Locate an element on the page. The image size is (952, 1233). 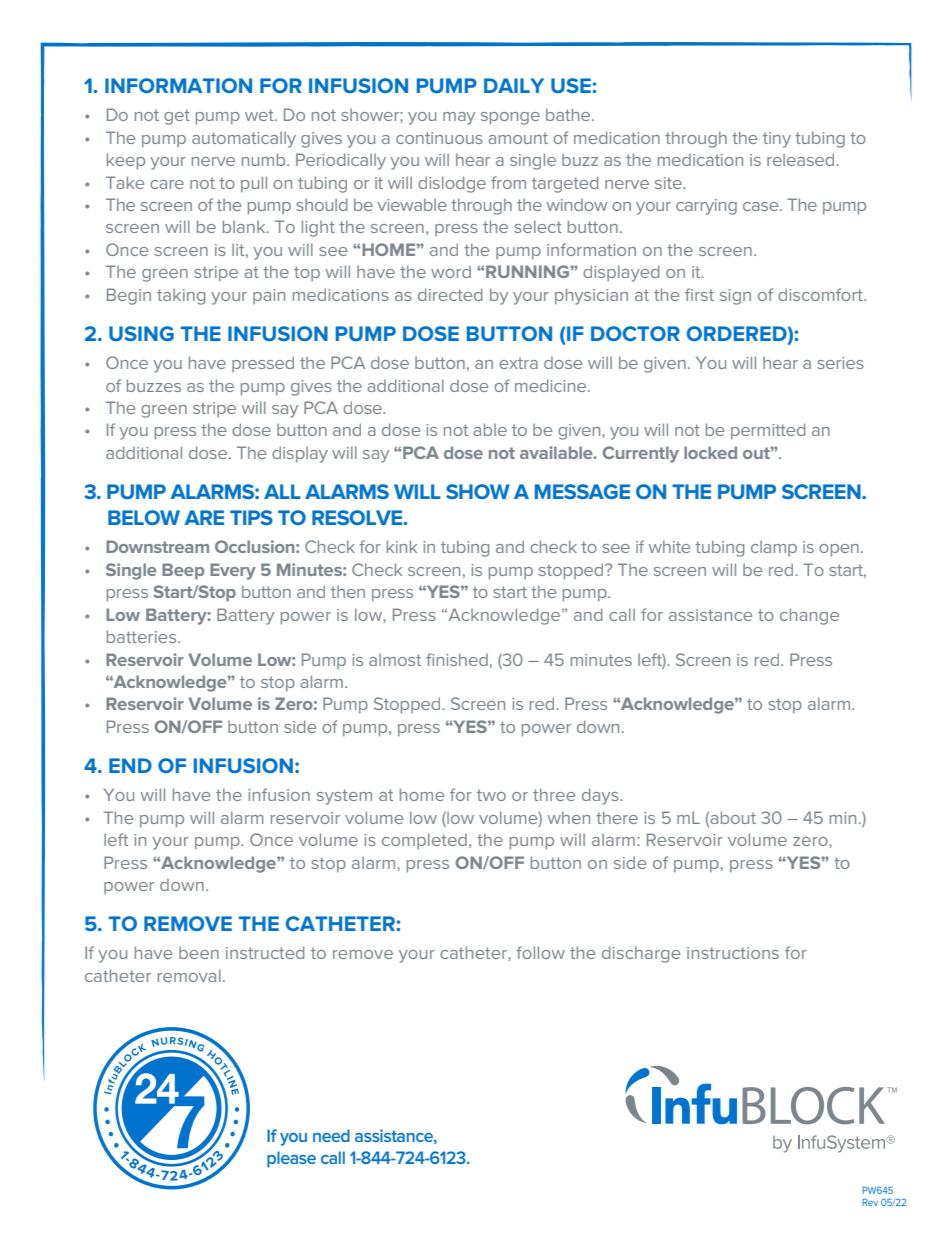
been is located at coordinates (199, 953).
